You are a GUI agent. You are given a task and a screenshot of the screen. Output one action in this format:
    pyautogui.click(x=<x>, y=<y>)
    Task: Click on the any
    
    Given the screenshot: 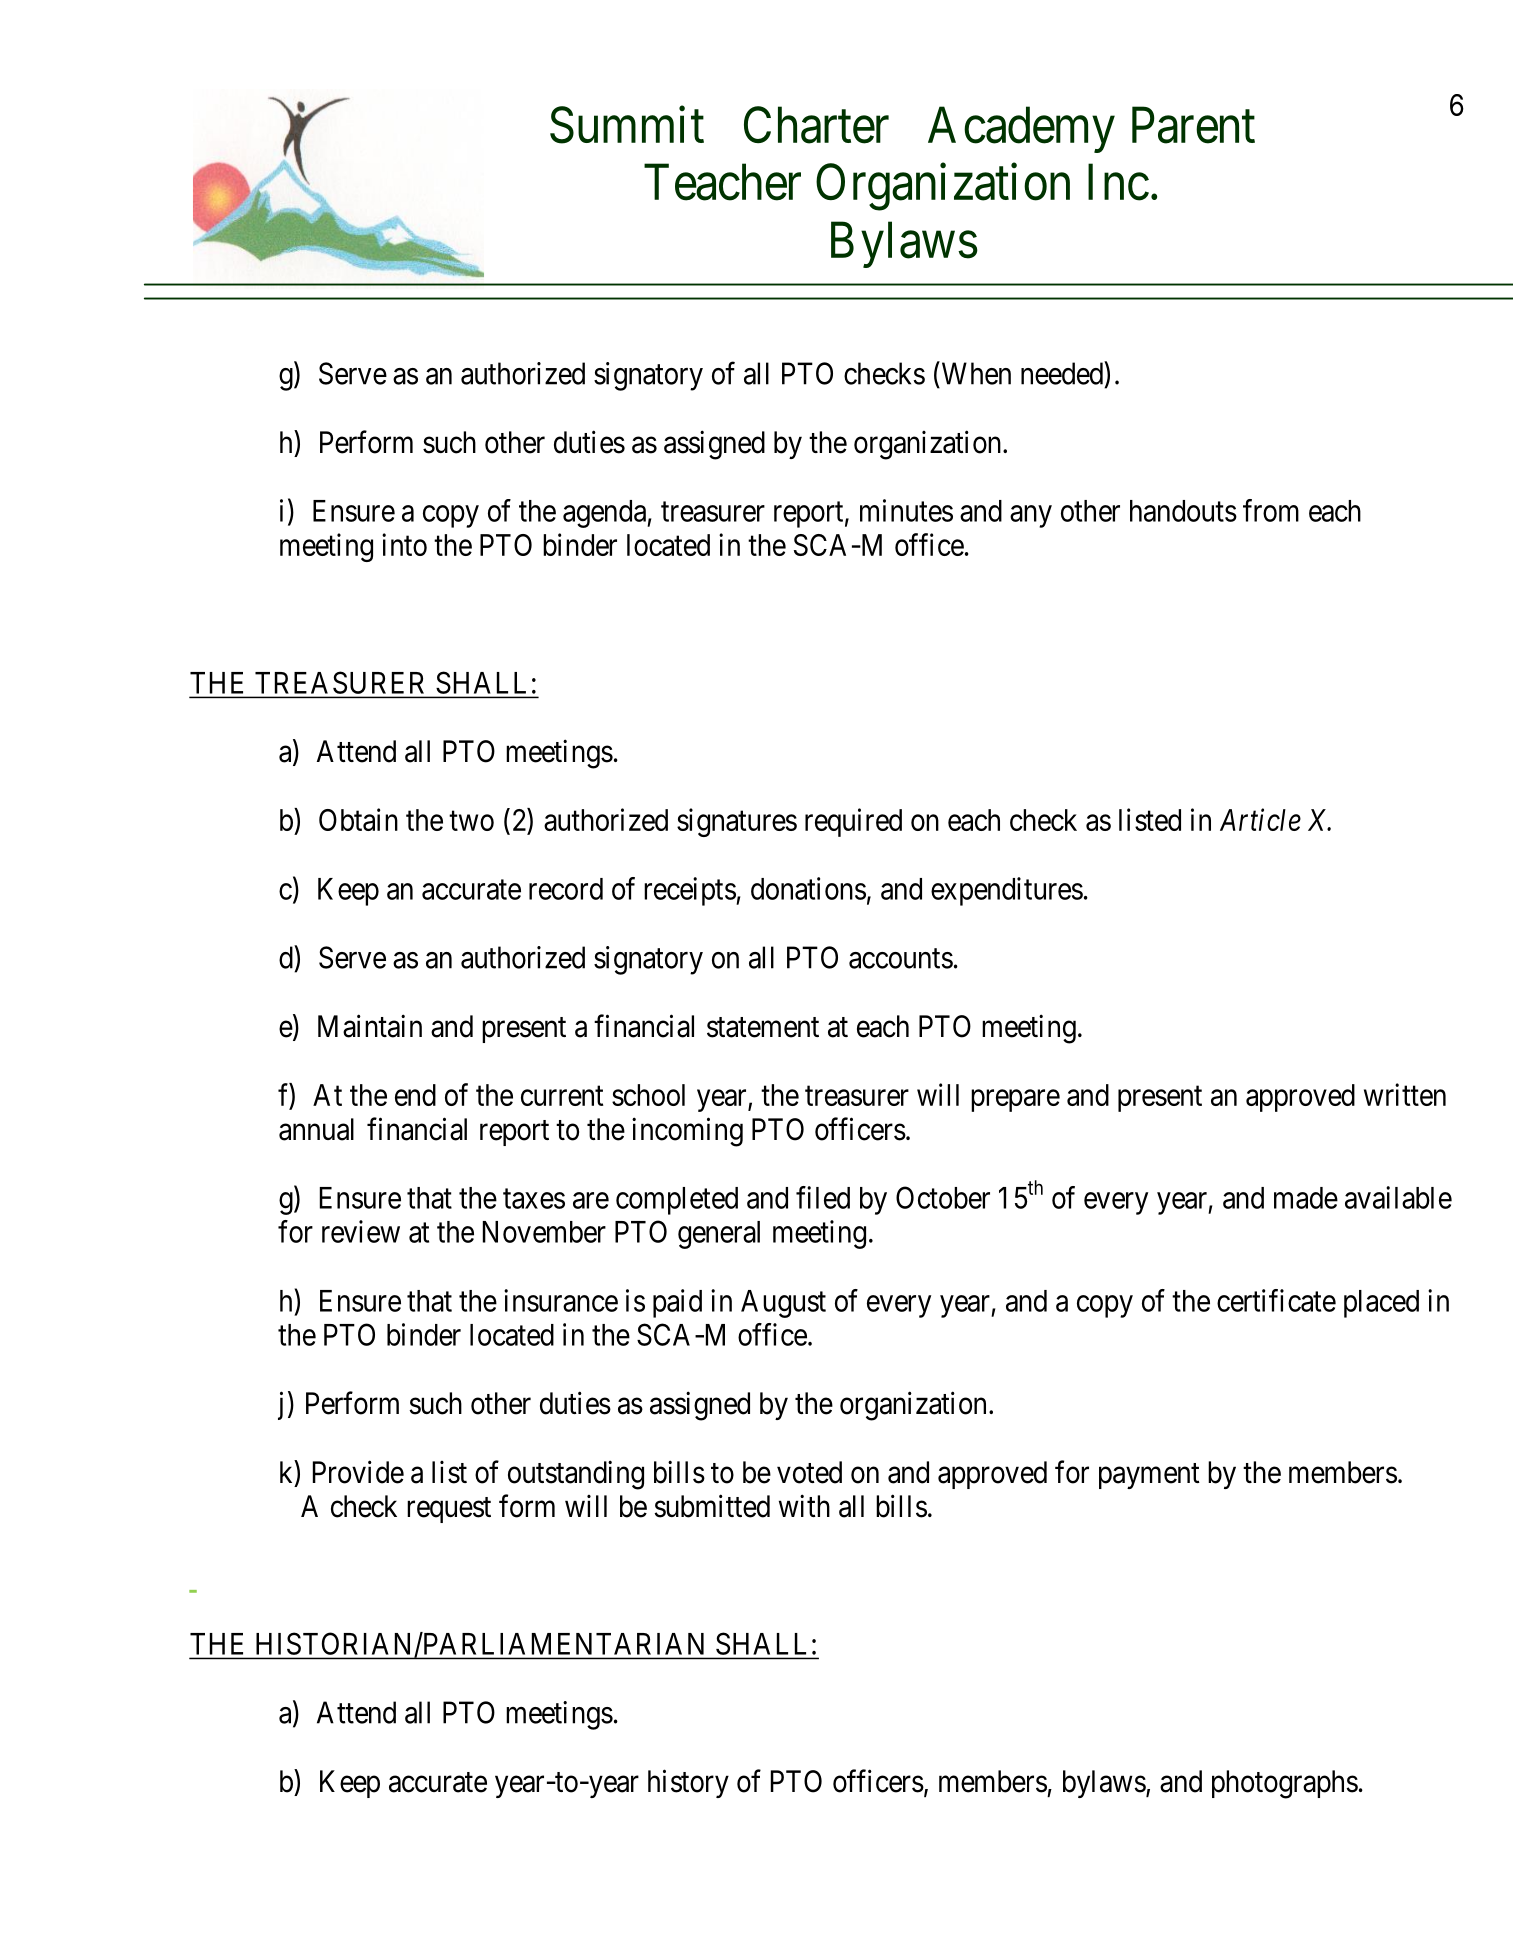 What is the action you would take?
    pyautogui.click(x=1031, y=516)
